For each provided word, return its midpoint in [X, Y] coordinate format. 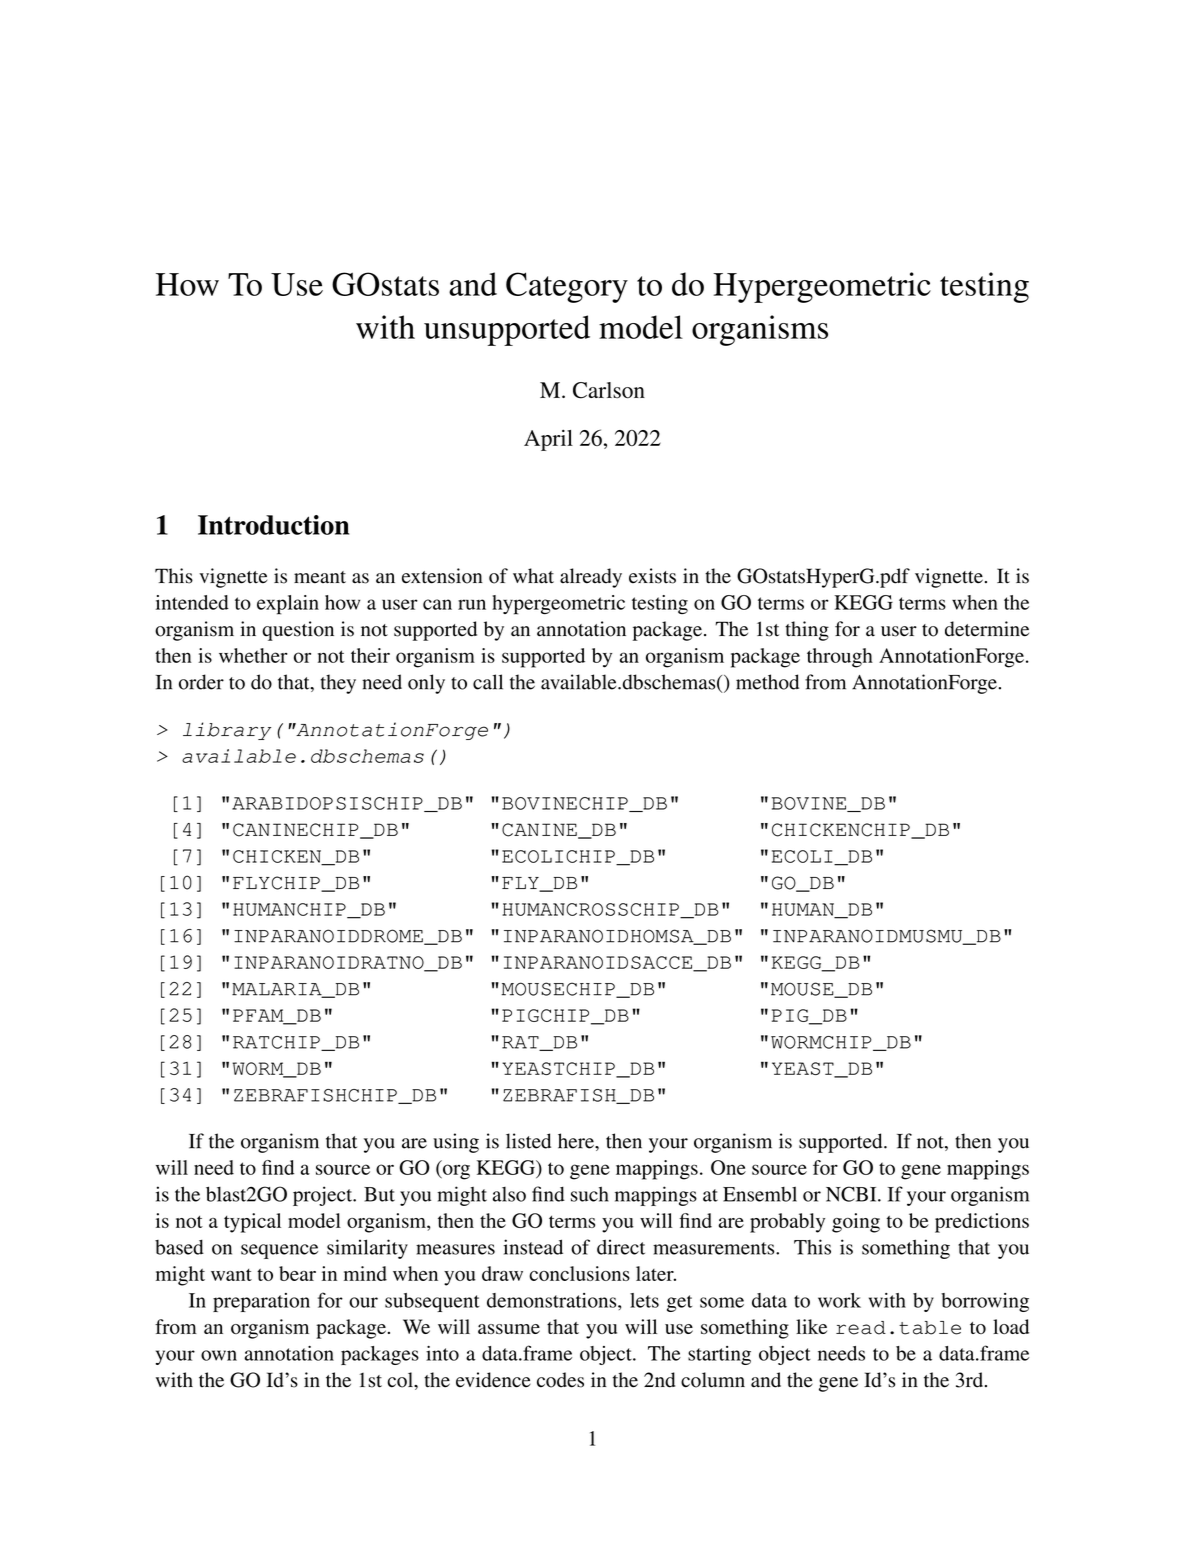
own [219, 1355]
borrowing [985, 1302]
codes [560, 1380]
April [548, 440]
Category [567, 287]
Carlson [609, 390]
